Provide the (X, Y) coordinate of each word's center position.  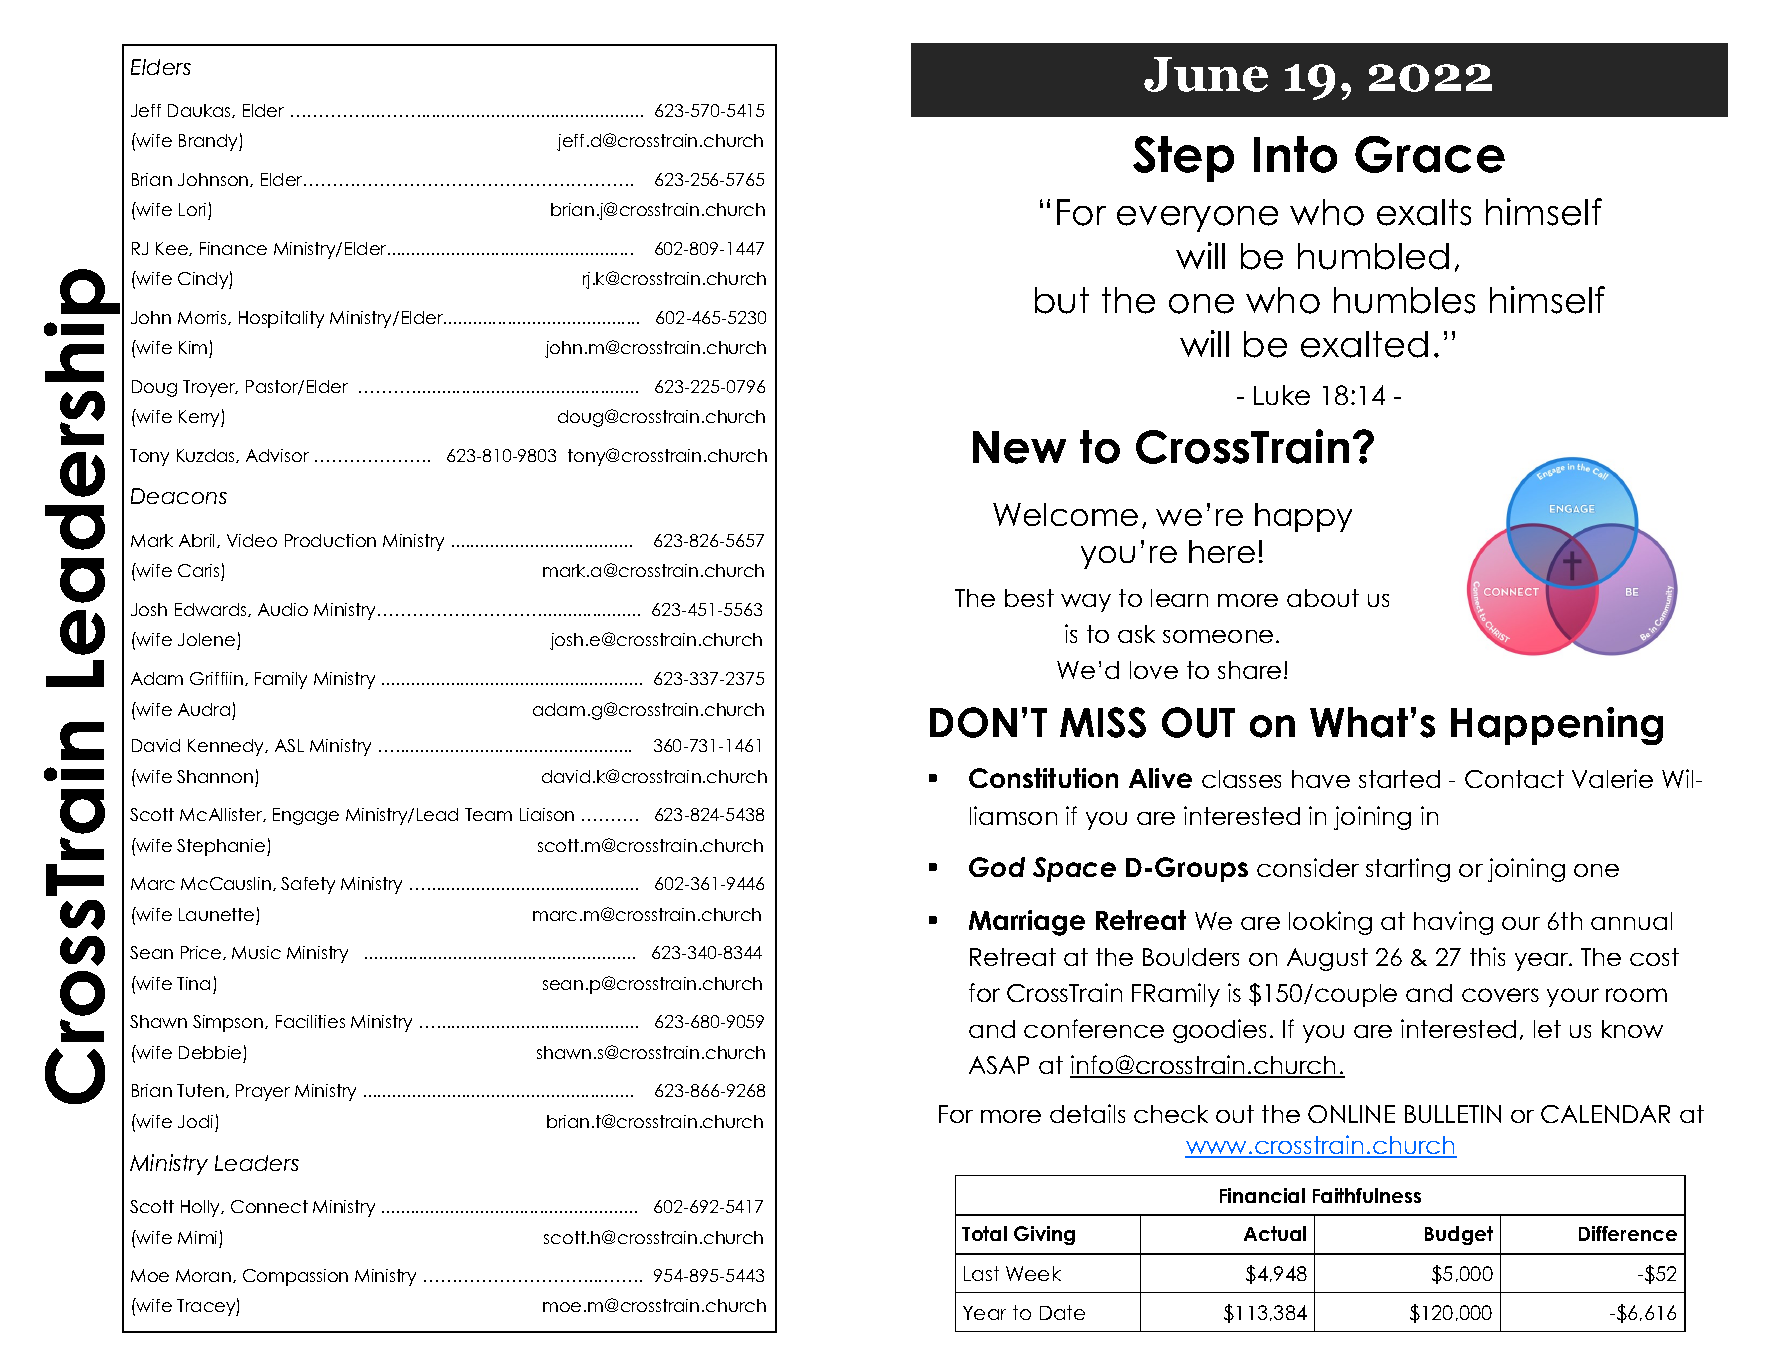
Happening (1557, 726)
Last (981, 1273)
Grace (1430, 154)
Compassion (295, 1277)
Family (281, 680)
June (1206, 74)
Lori (192, 209)
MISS (1103, 722)
